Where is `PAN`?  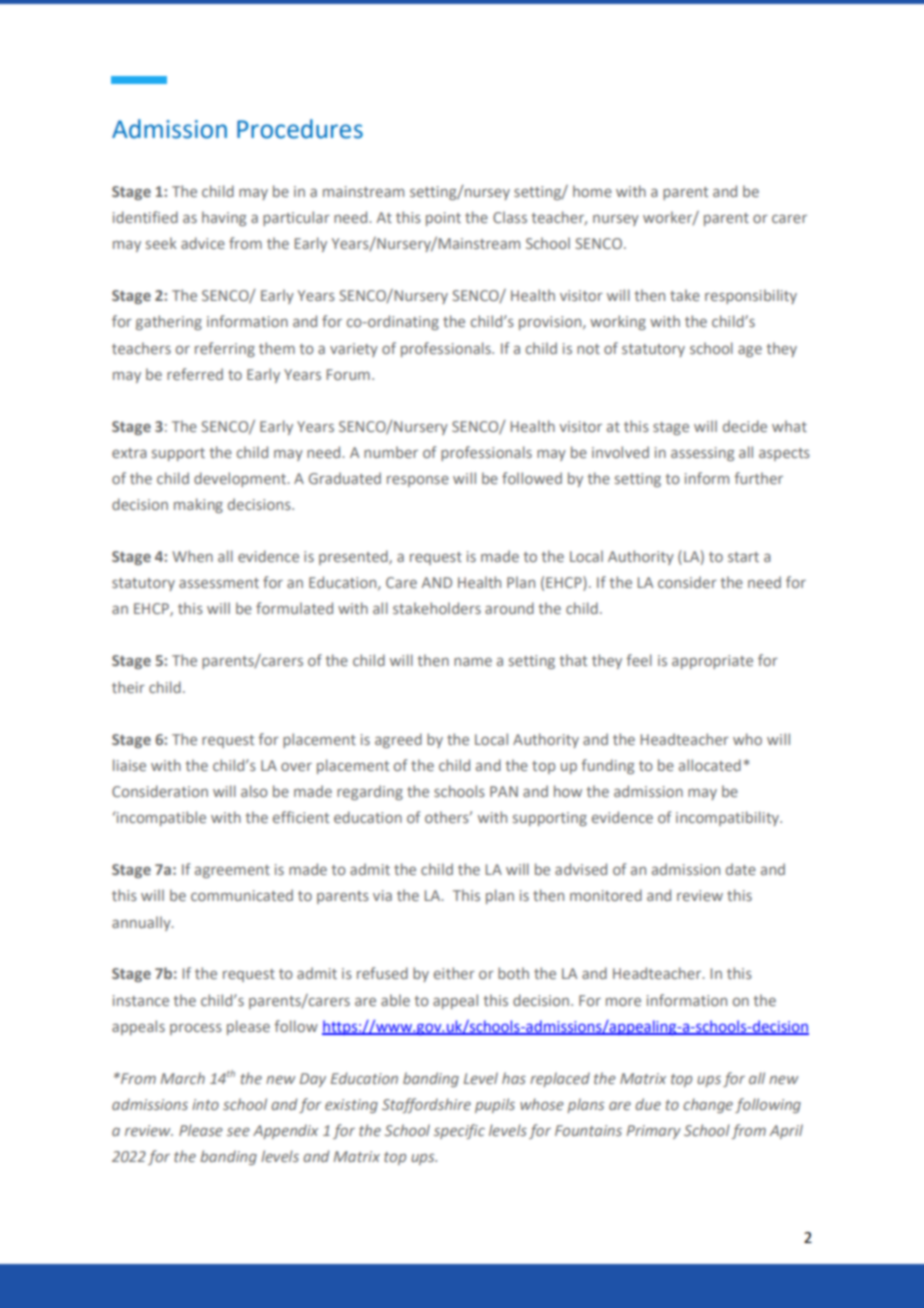
PAN is located at coordinates (504, 791).
